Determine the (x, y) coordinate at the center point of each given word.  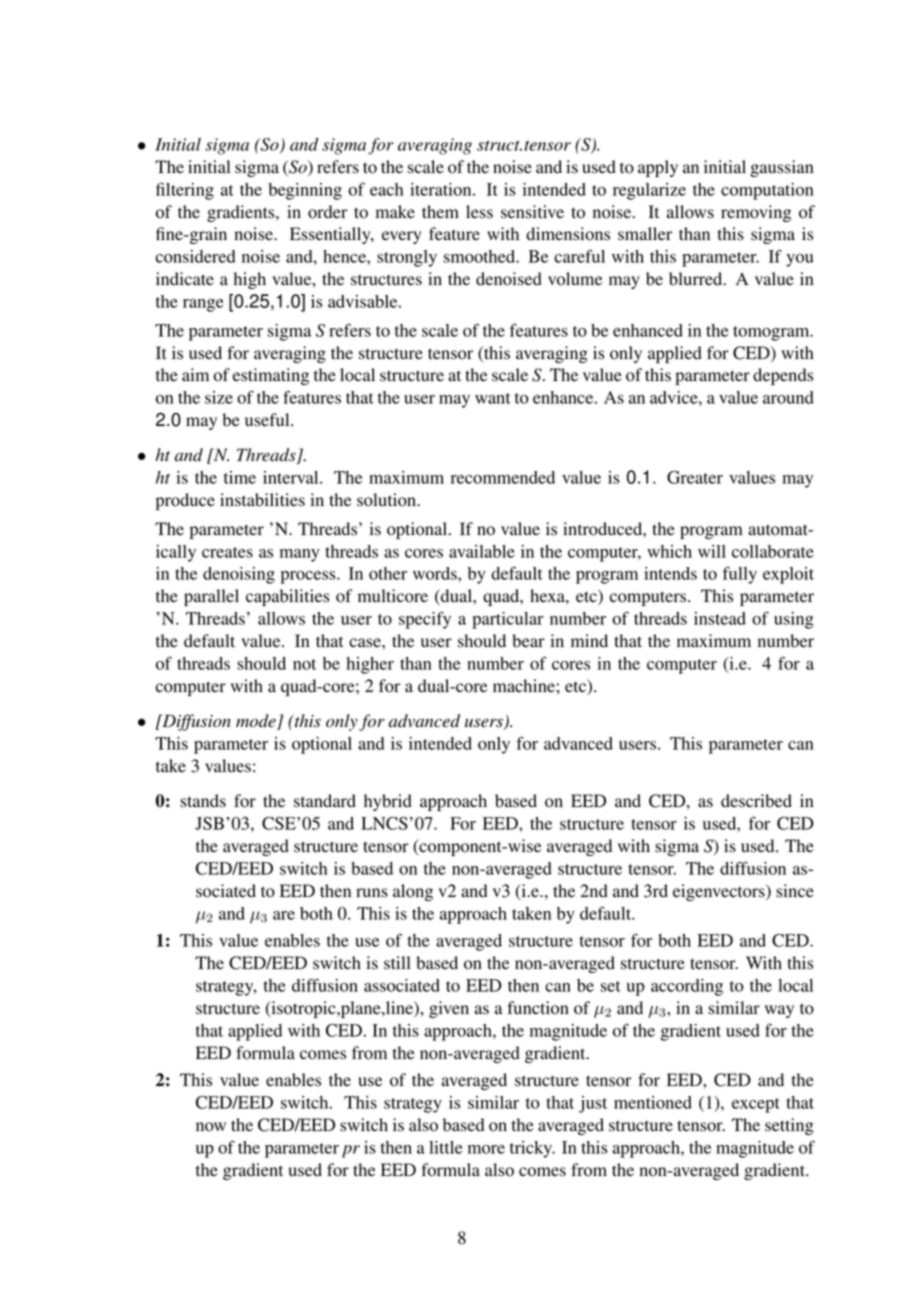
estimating (271, 376)
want (493, 398)
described (756, 801)
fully (740, 575)
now (211, 1127)
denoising (239, 575)
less (479, 212)
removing (756, 213)
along (413, 892)
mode (257, 722)
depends (783, 376)
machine (525, 685)
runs (372, 893)
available (482, 551)
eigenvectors (720, 892)
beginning (305, 191)
